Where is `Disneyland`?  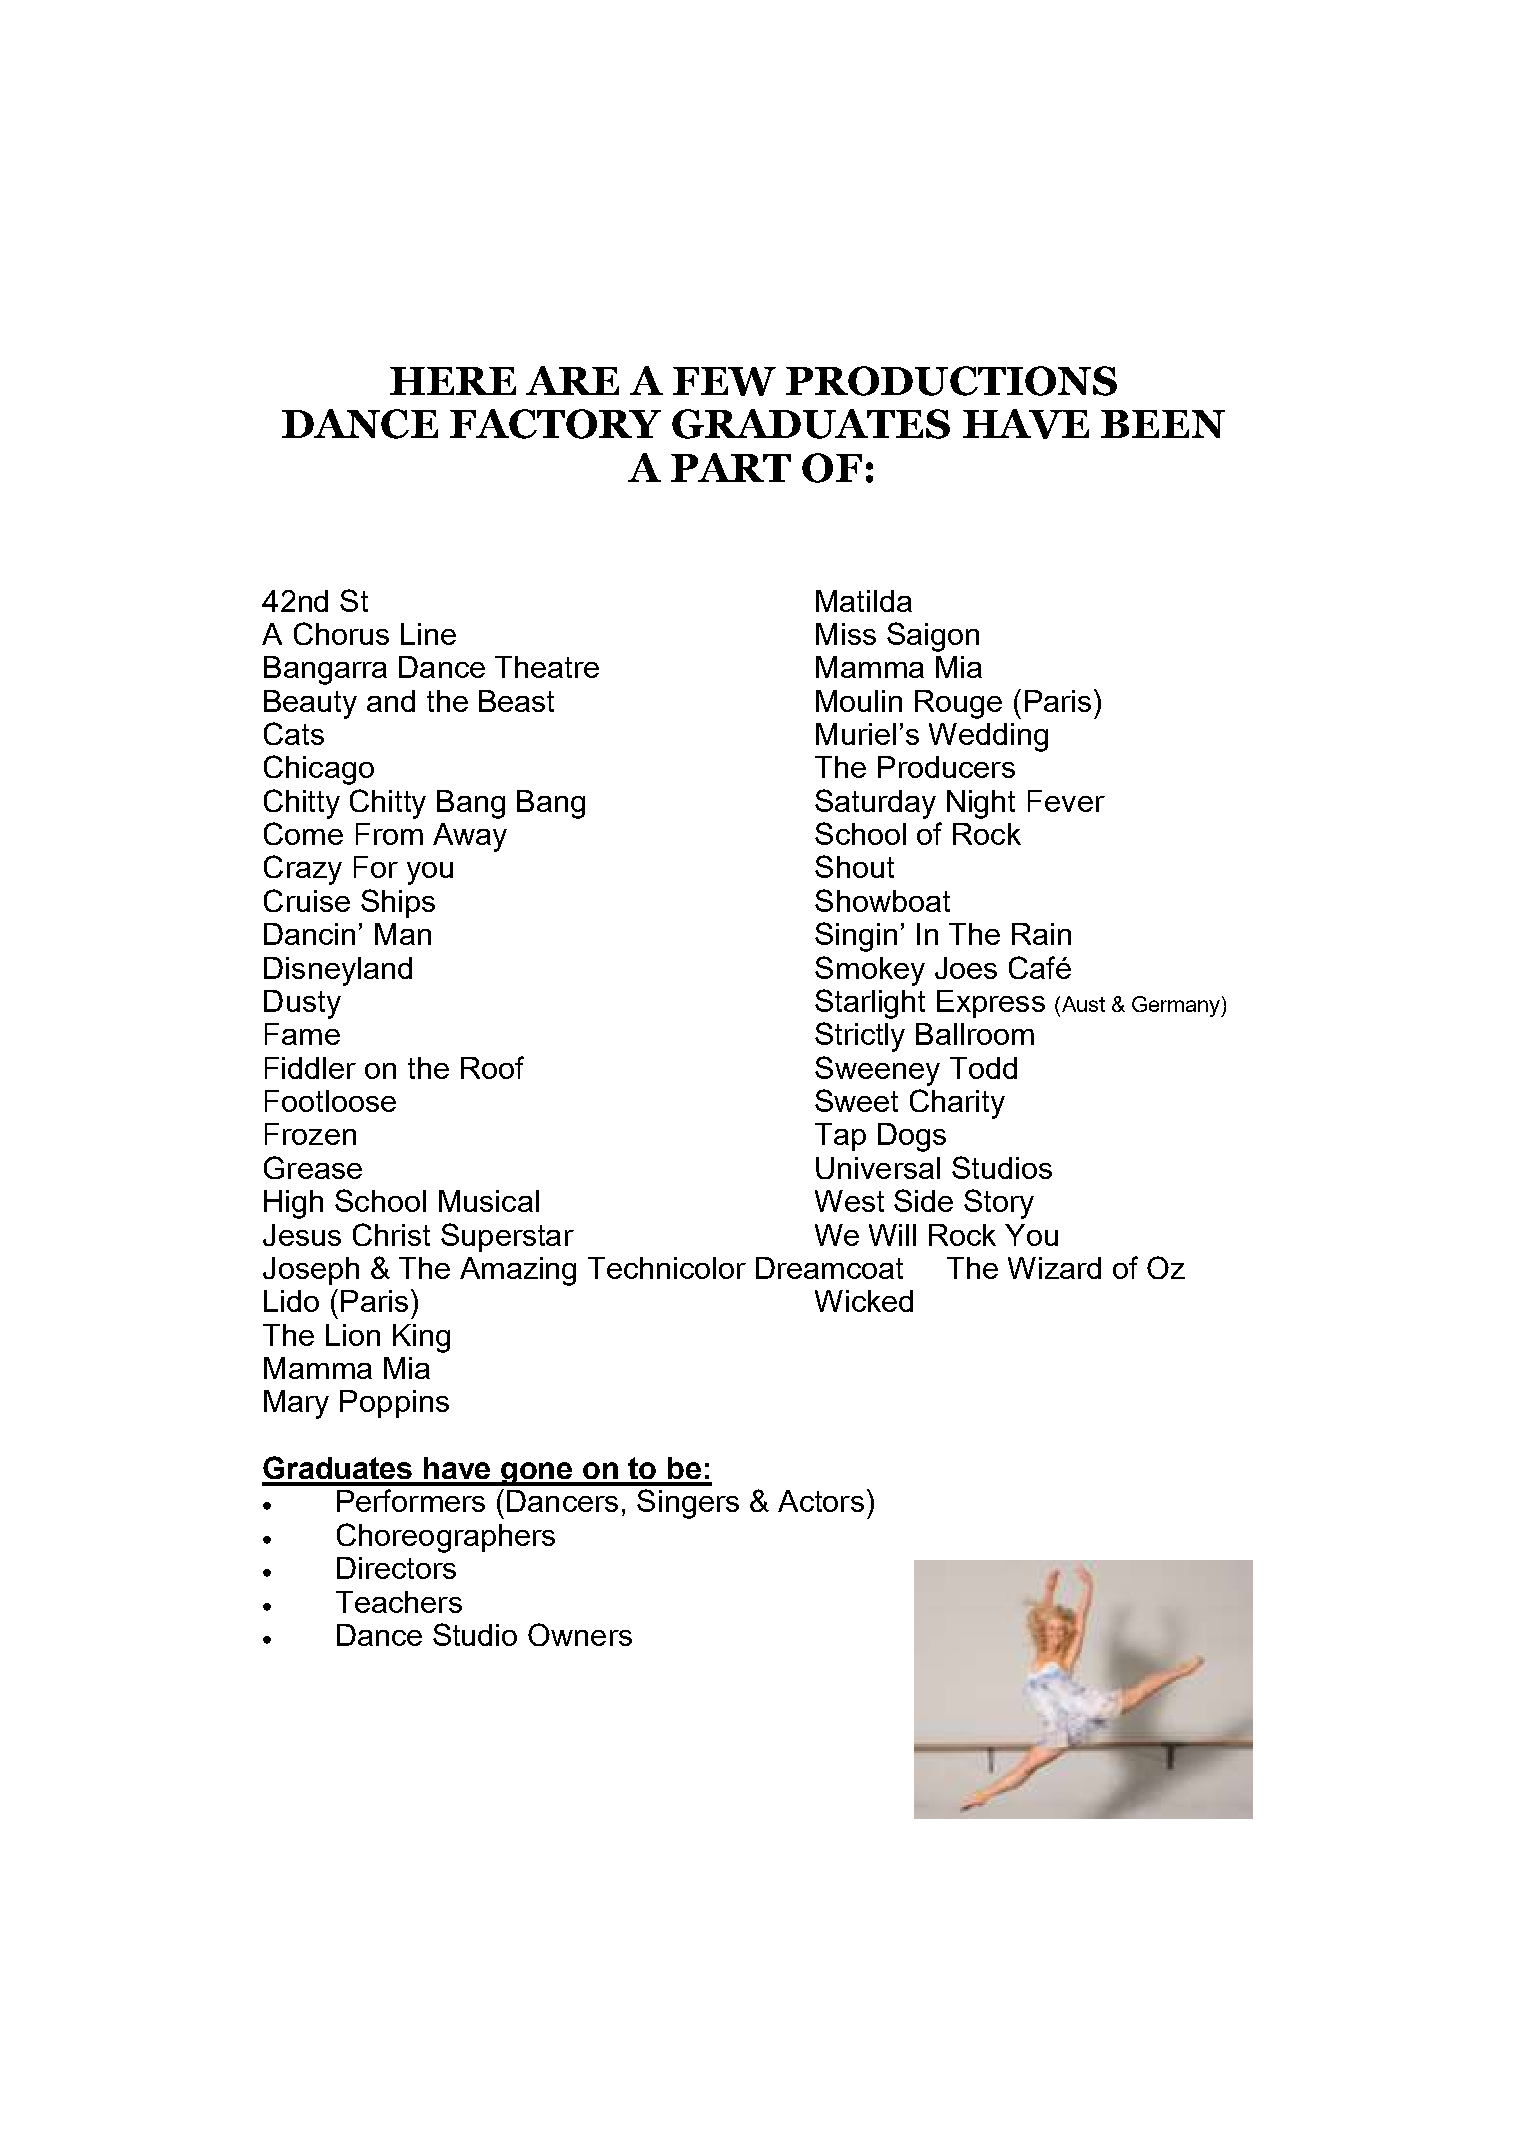
Disneyland is located at coordinates (338, 971).
